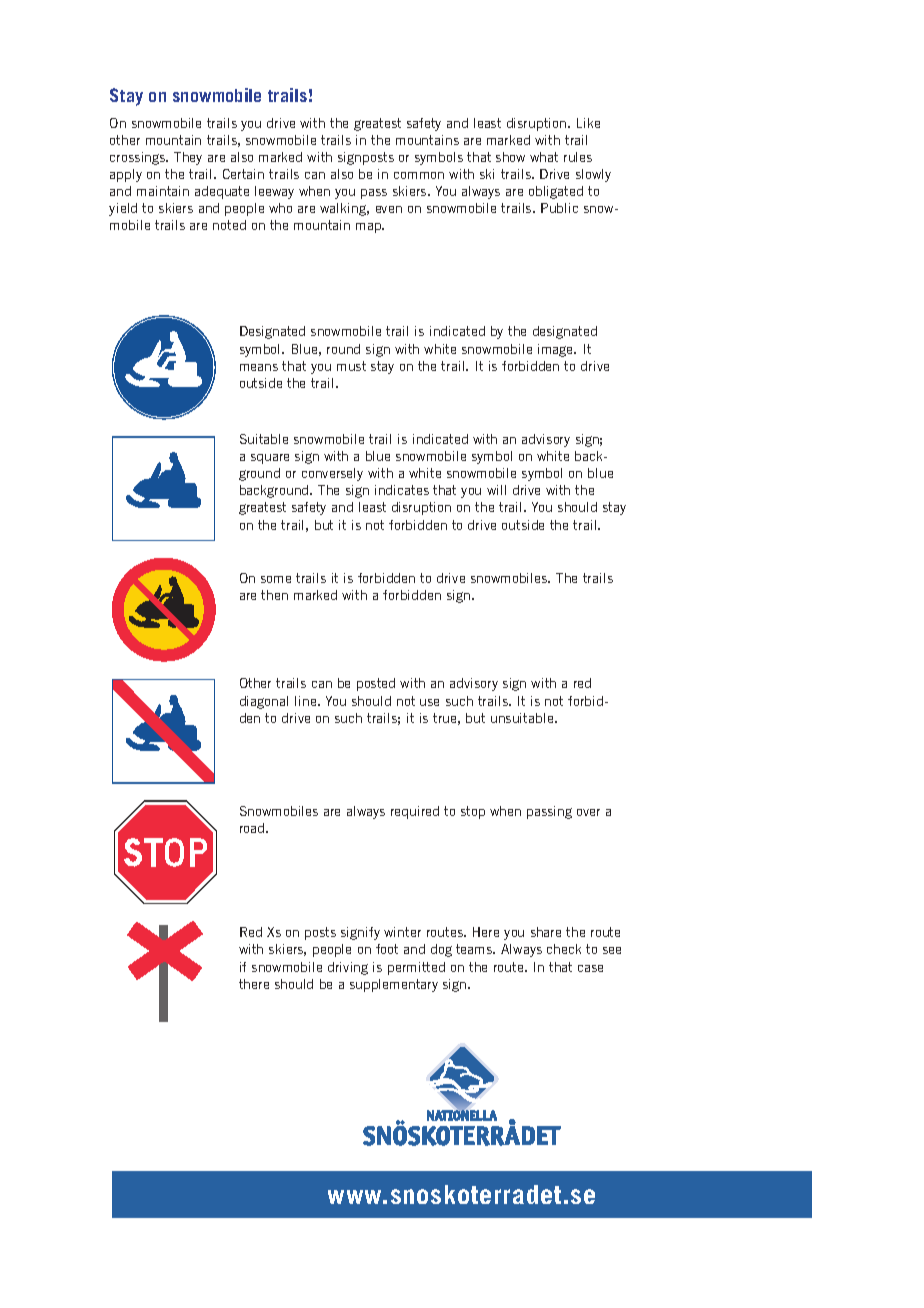 The image size is (924, 1308). I want to click on must, so click(351, 366).
